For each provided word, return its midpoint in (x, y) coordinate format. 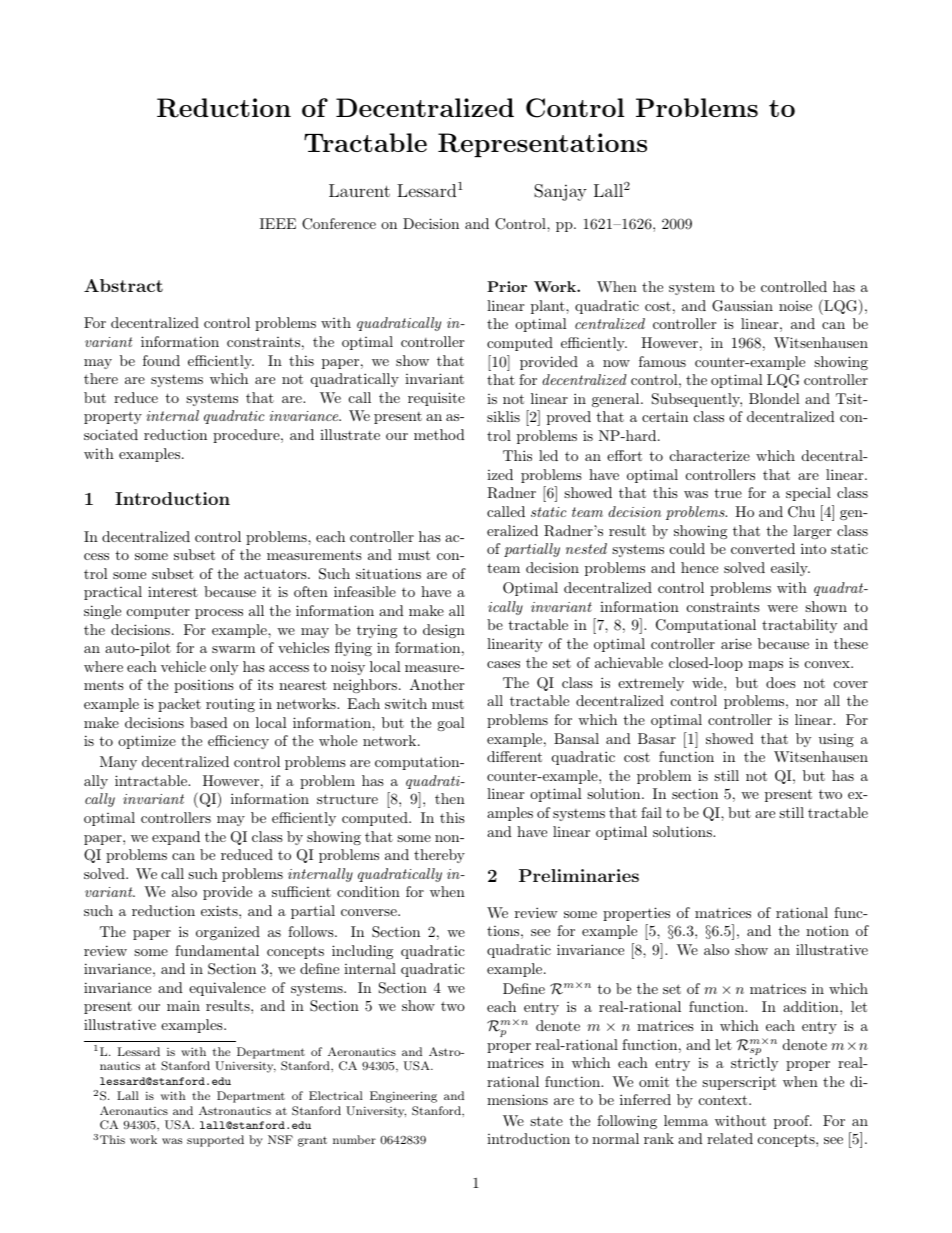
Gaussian (742, 306)
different (514, 756)
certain (665, 416)
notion (827, 930)
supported (215, 1141)
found (161, 360)
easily (790, 569)
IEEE (278, 223)
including (362, 952)
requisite (436, 399)
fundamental (217, 950)
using (836, 740)
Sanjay (560, 192)
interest (173, 591)
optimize (147, 742)
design (444, 631)
